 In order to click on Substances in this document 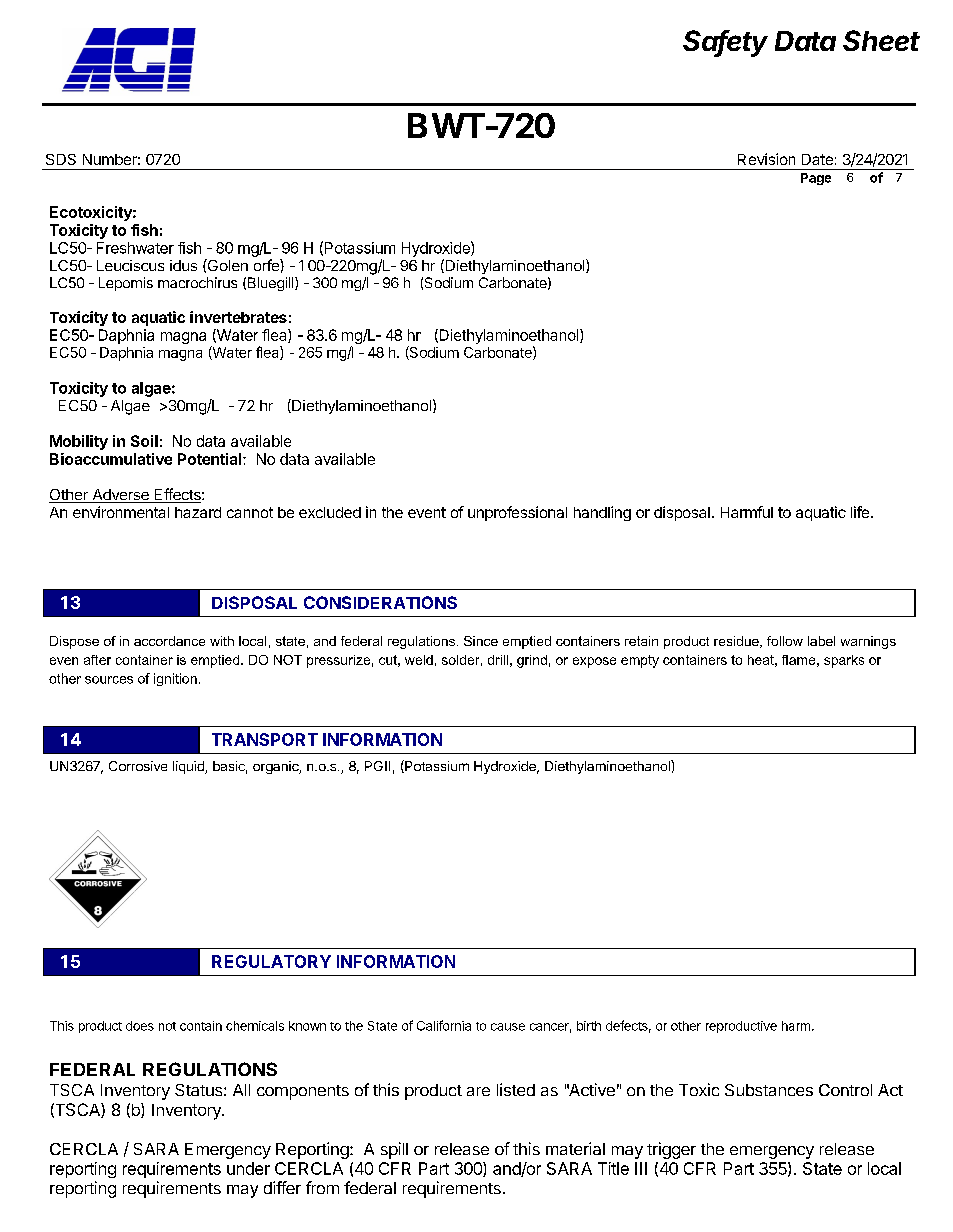, I will do `click(769, 1090)`.
